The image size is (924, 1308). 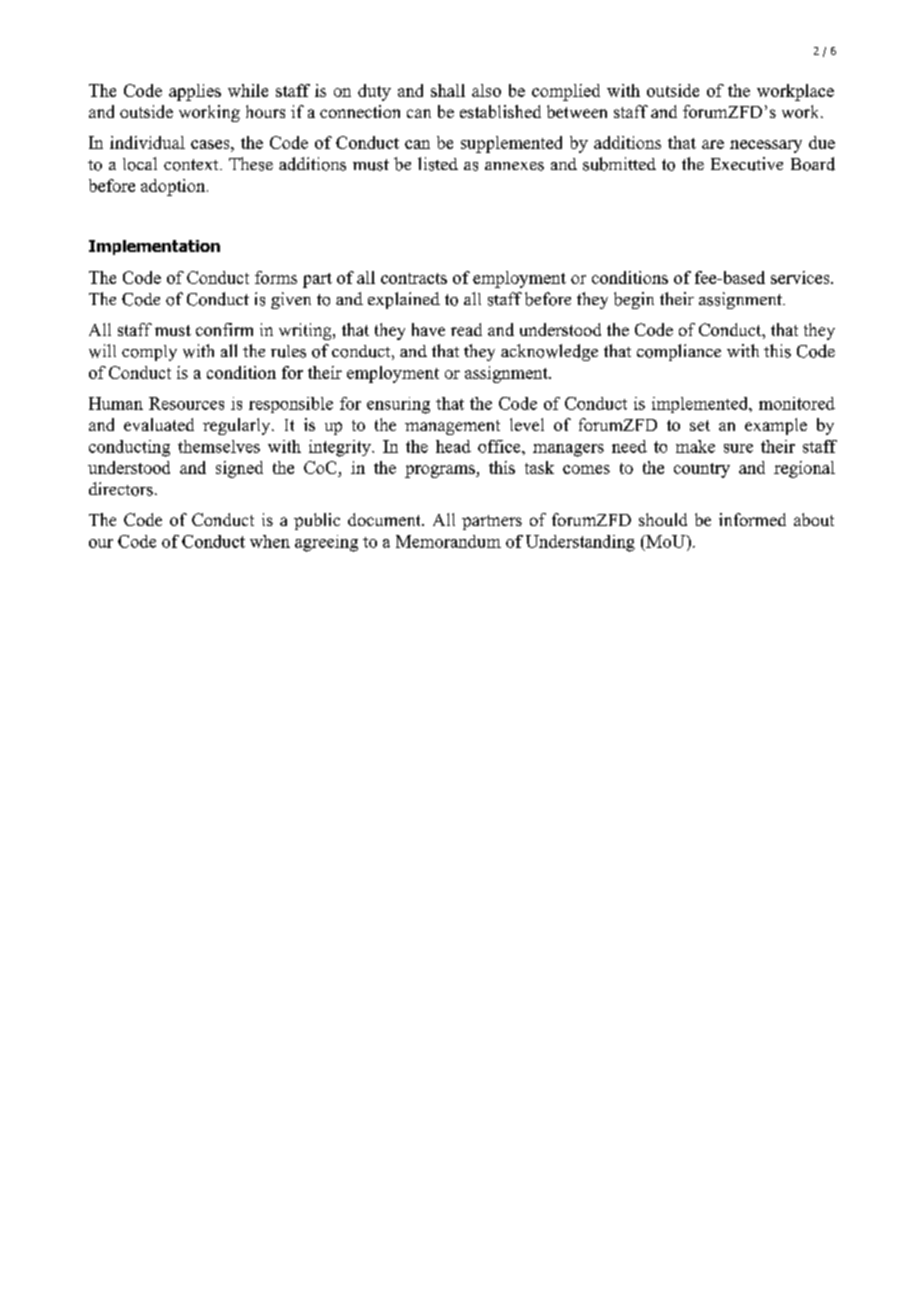 What do you see at coordinates (224, 329) in the document?
I see `confirm` at bounding box center [224, 329].
